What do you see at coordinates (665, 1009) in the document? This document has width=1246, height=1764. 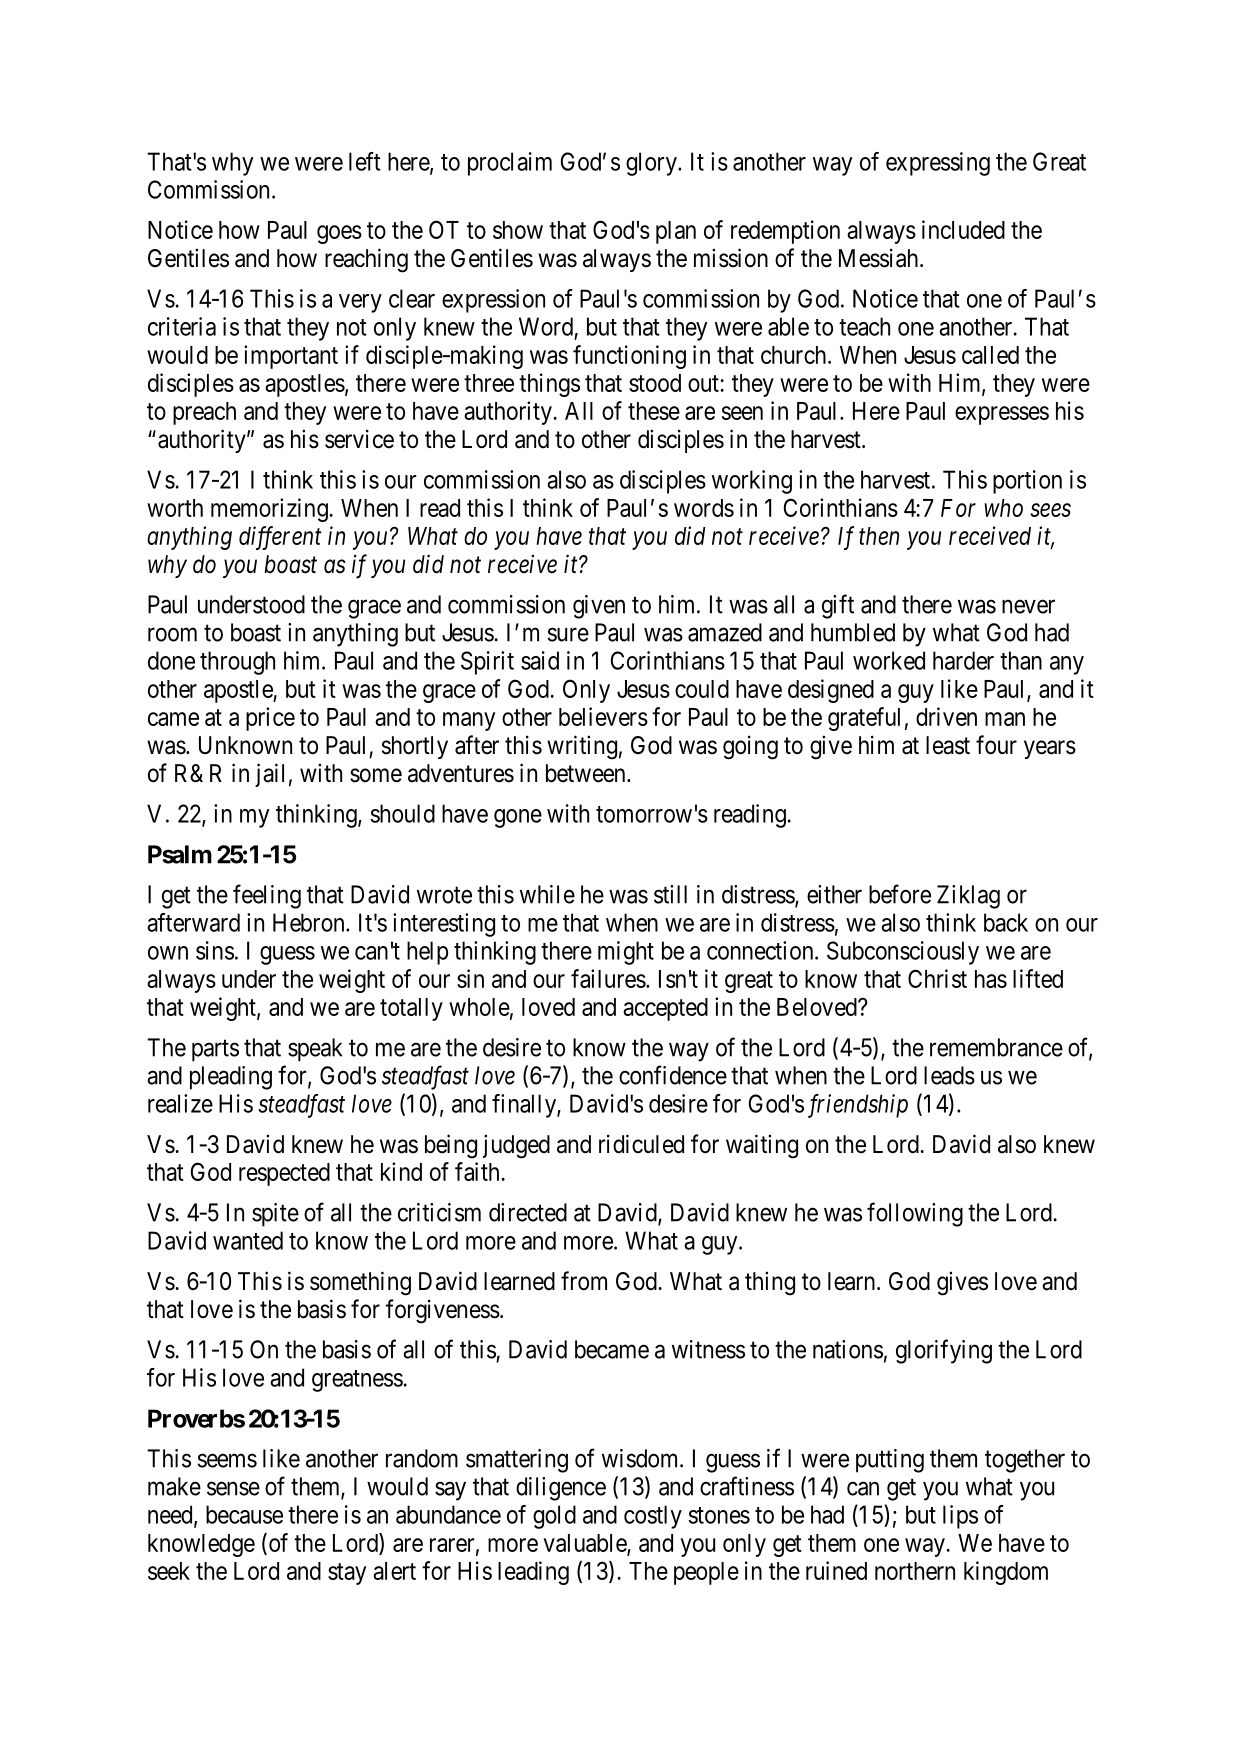 I see `accepted` at bounding box center [665, 1009].
